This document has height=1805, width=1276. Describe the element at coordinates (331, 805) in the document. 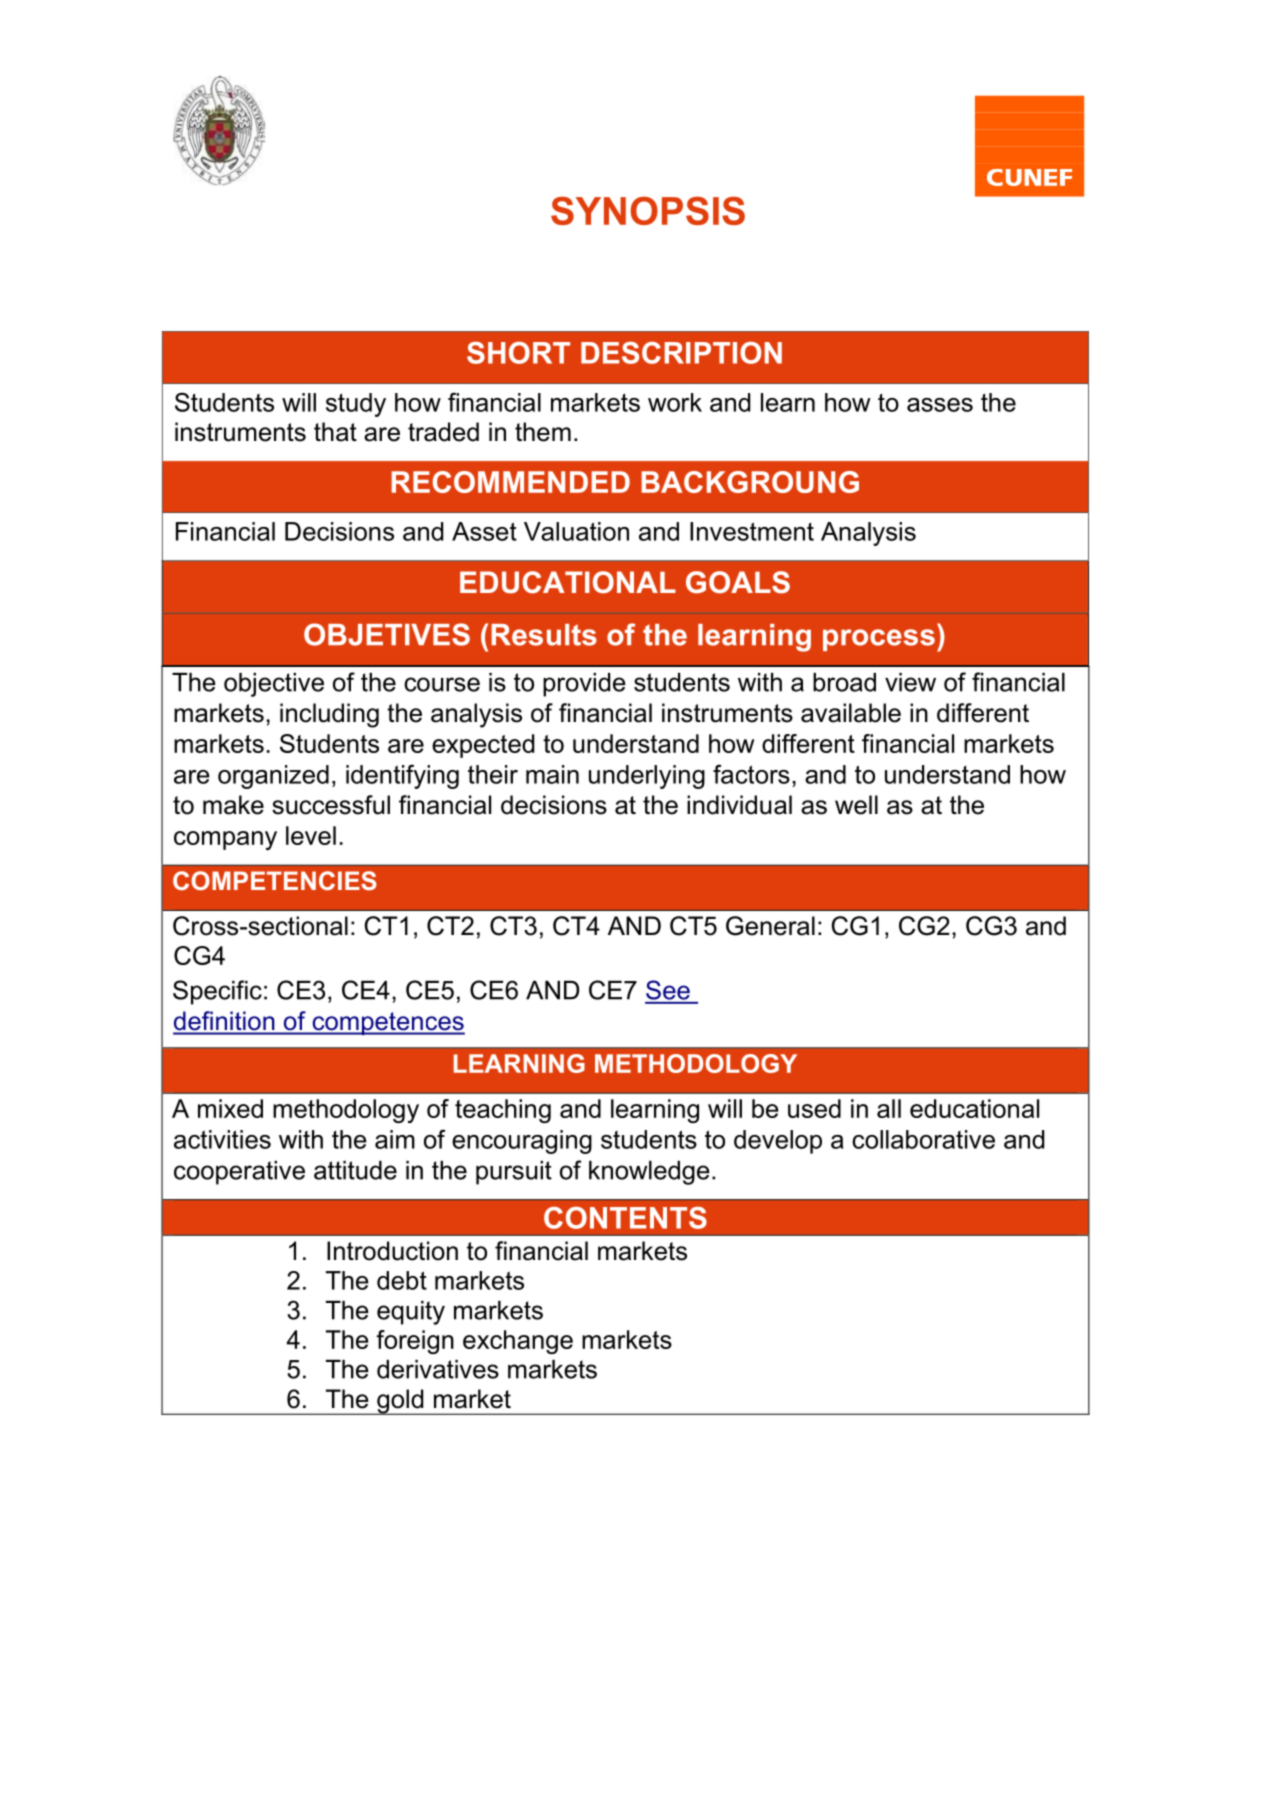

I see `successful` at that location.
